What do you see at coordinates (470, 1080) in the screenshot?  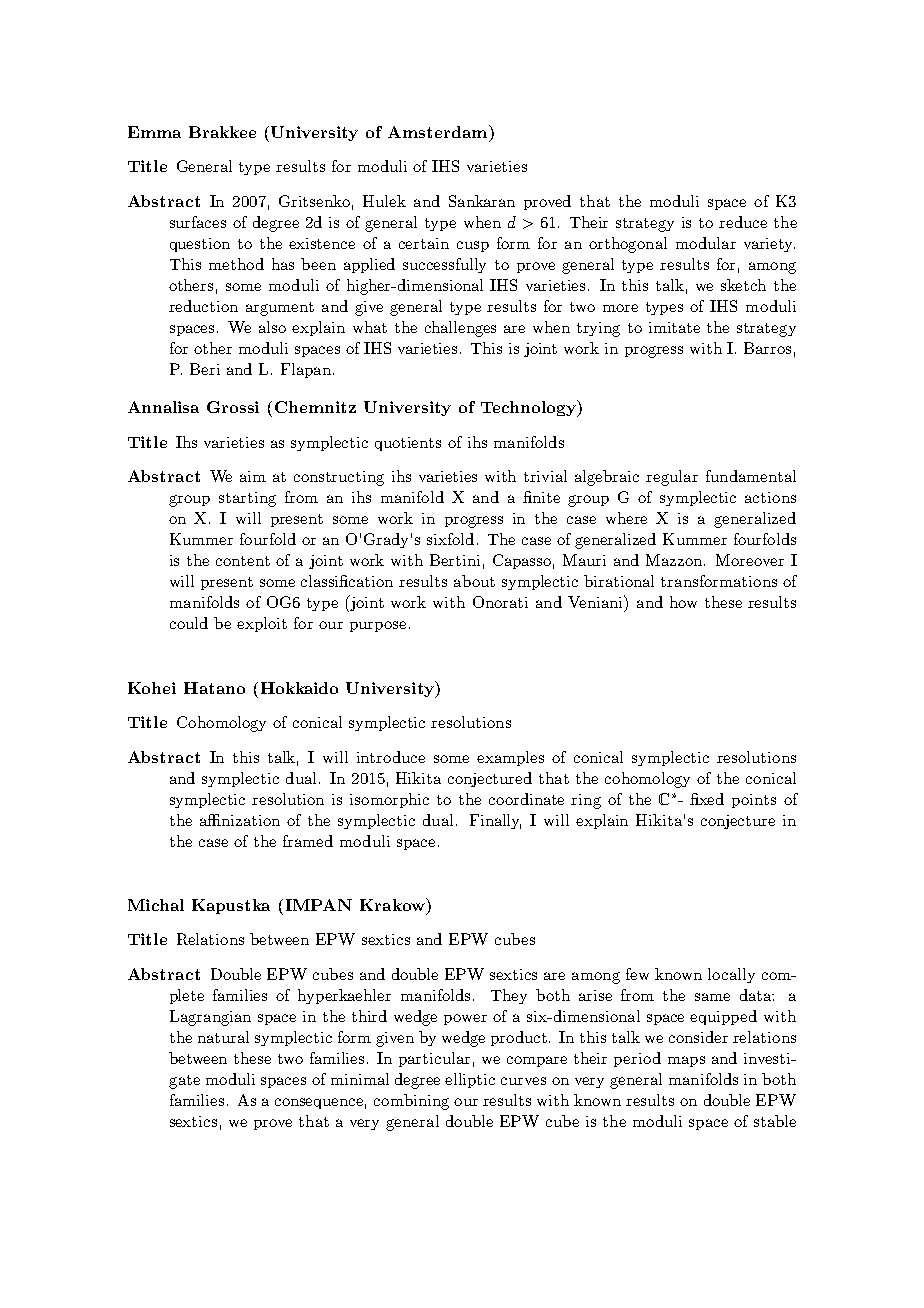 I see `elliptic` at bounding box center [470, 1080].
